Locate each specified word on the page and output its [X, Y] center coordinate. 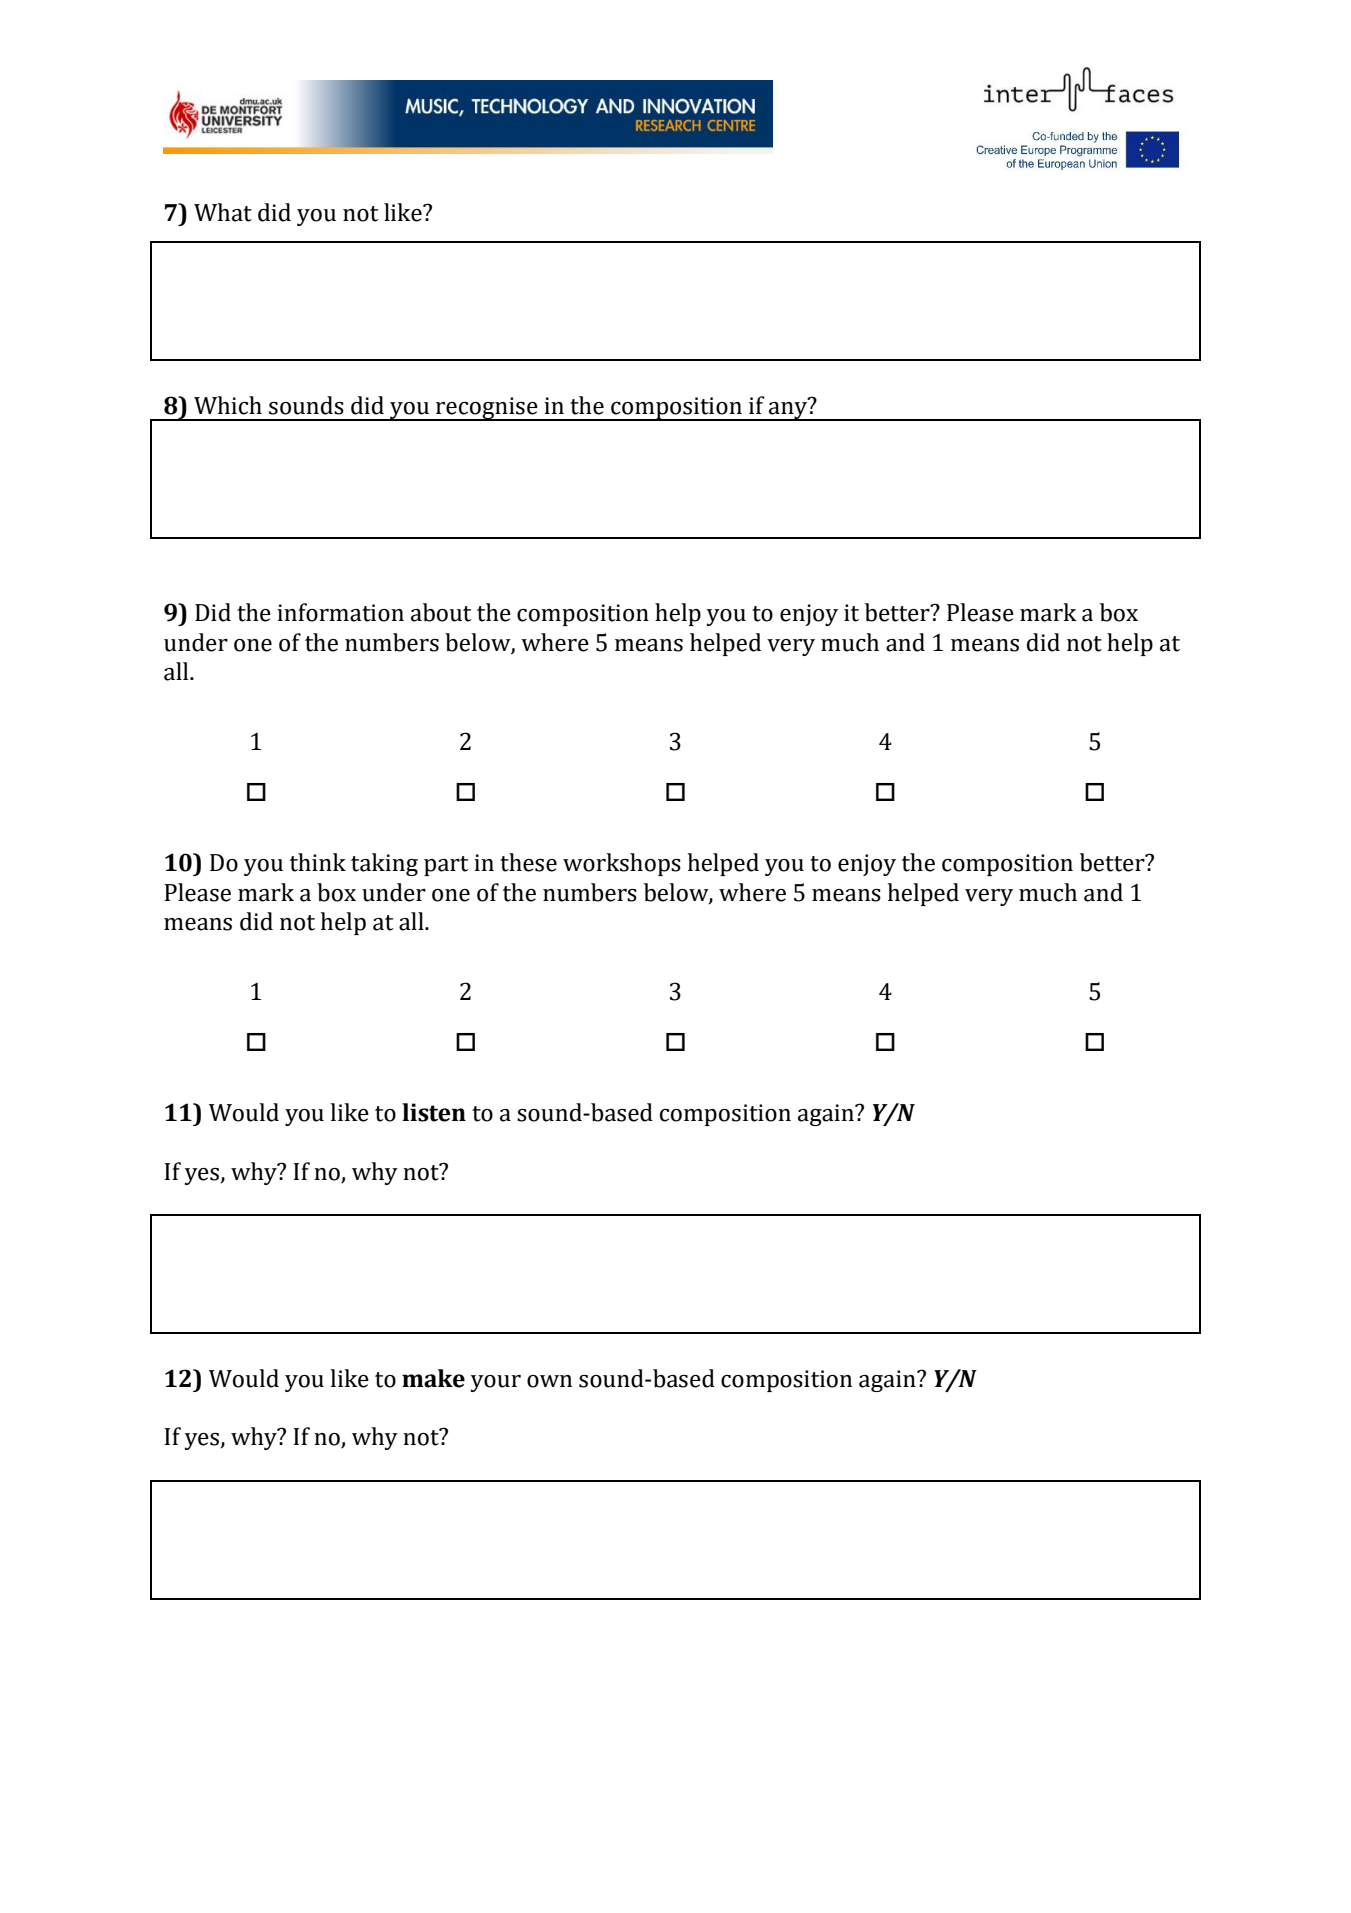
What [223, 212]
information [340, 612]
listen [434, 1112]
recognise [487, 409]
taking [384, 864]
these [528, 862]
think [318, 862]
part [446, 866]
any [788, 411]
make [433, 1378]
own [549, 1381]
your [496, 1383]
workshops [622, 864]
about [441, 612]
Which [228, 405]
